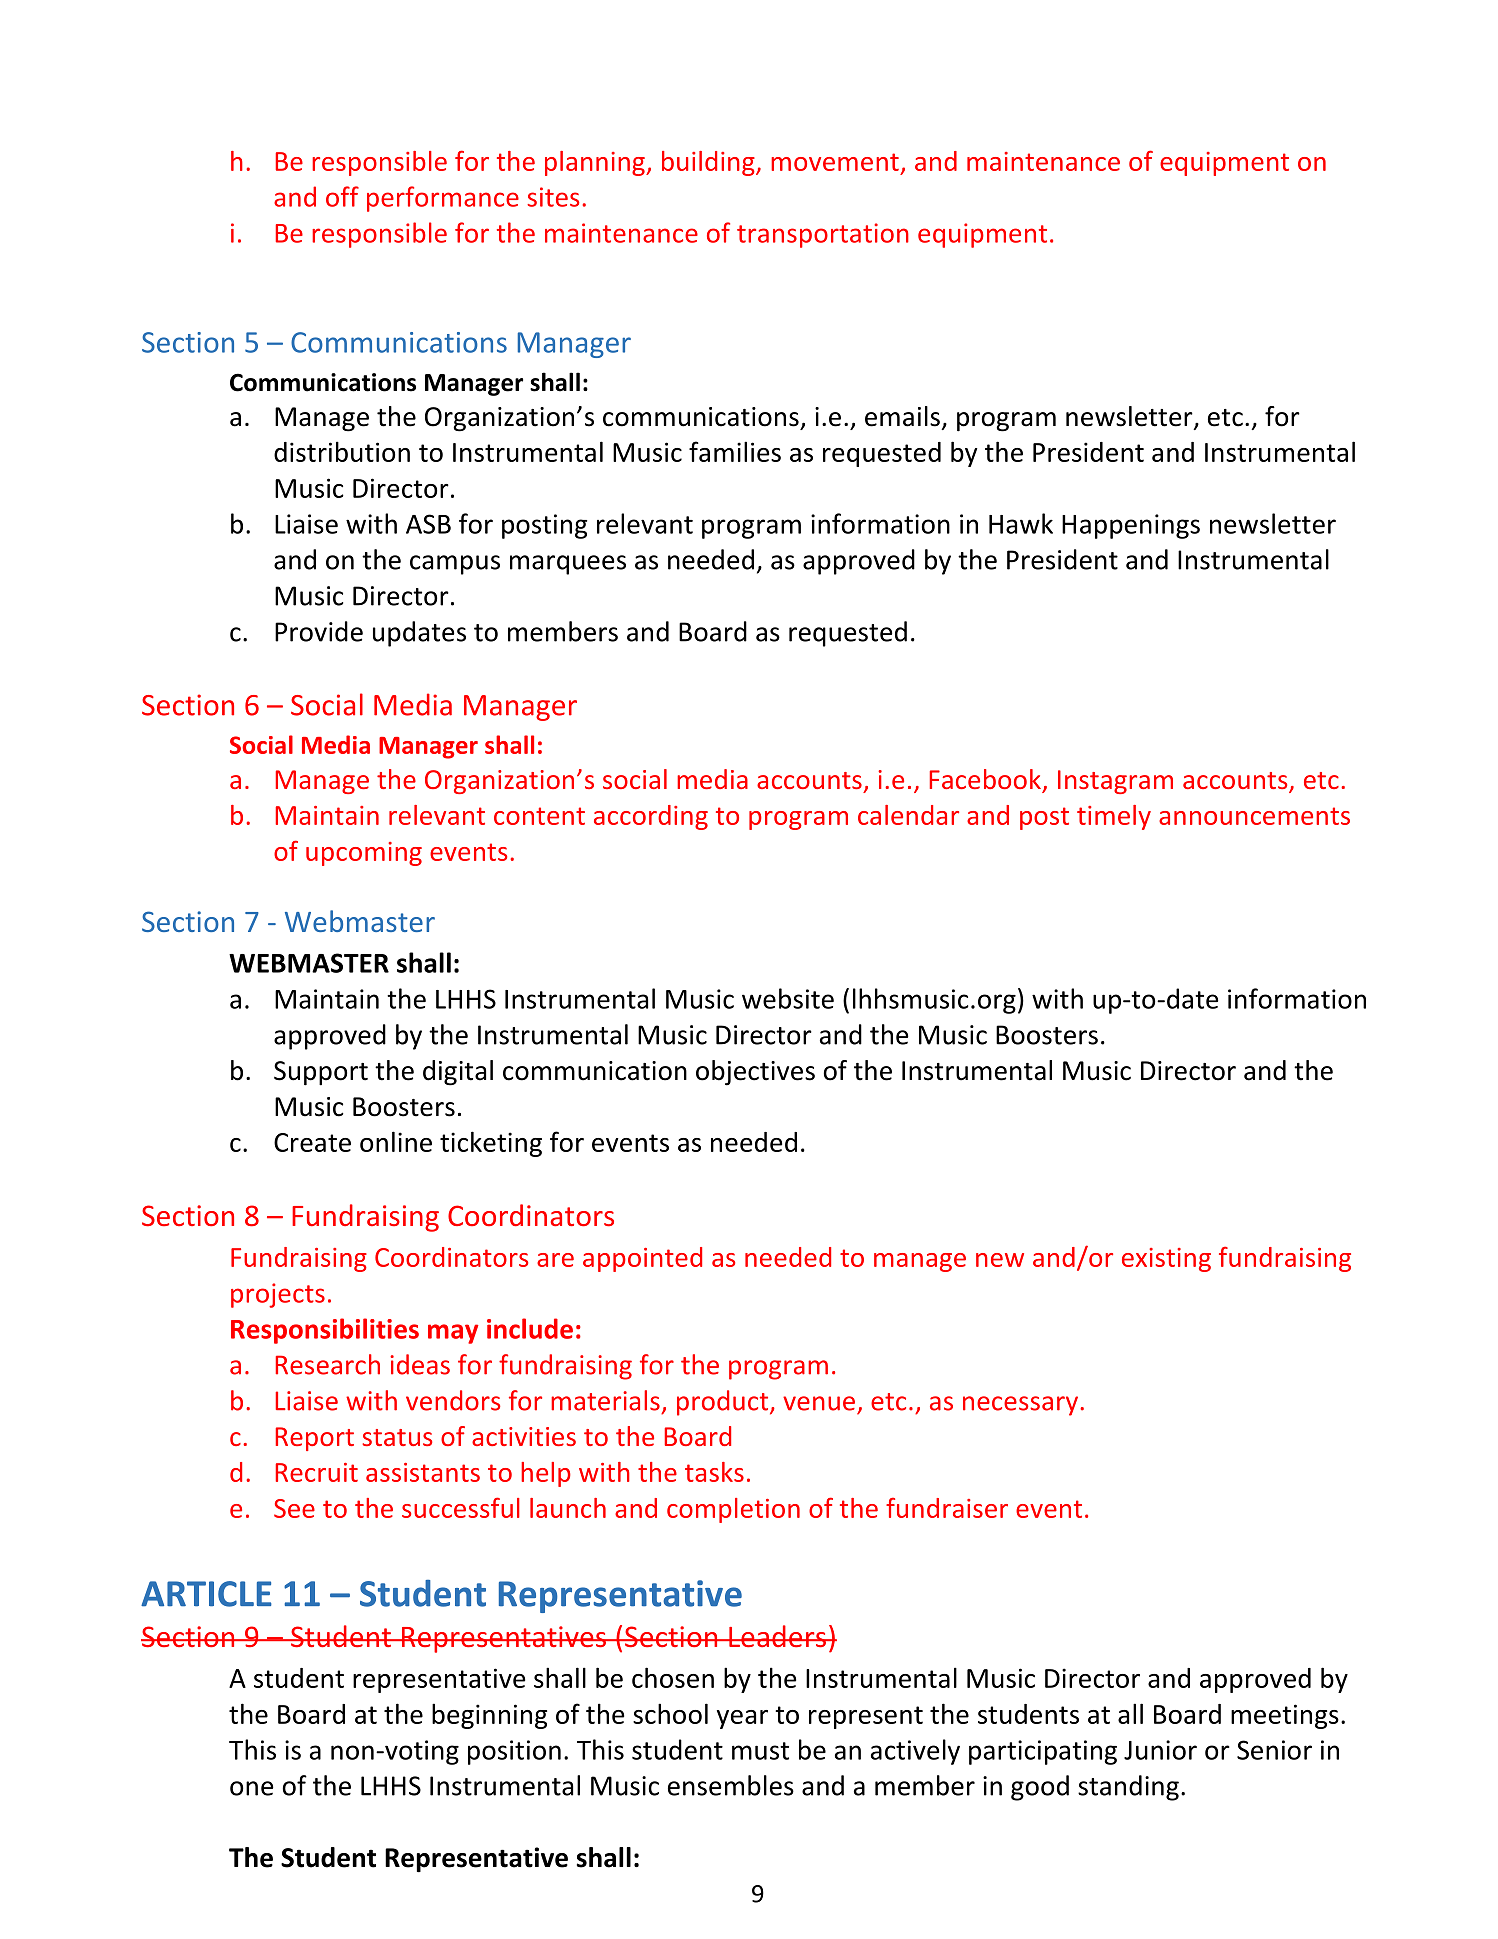 The height and width of the image is (1939, 1498). Describe the element at coordinates (724, 1403) in the image. I see `product` at that location.
